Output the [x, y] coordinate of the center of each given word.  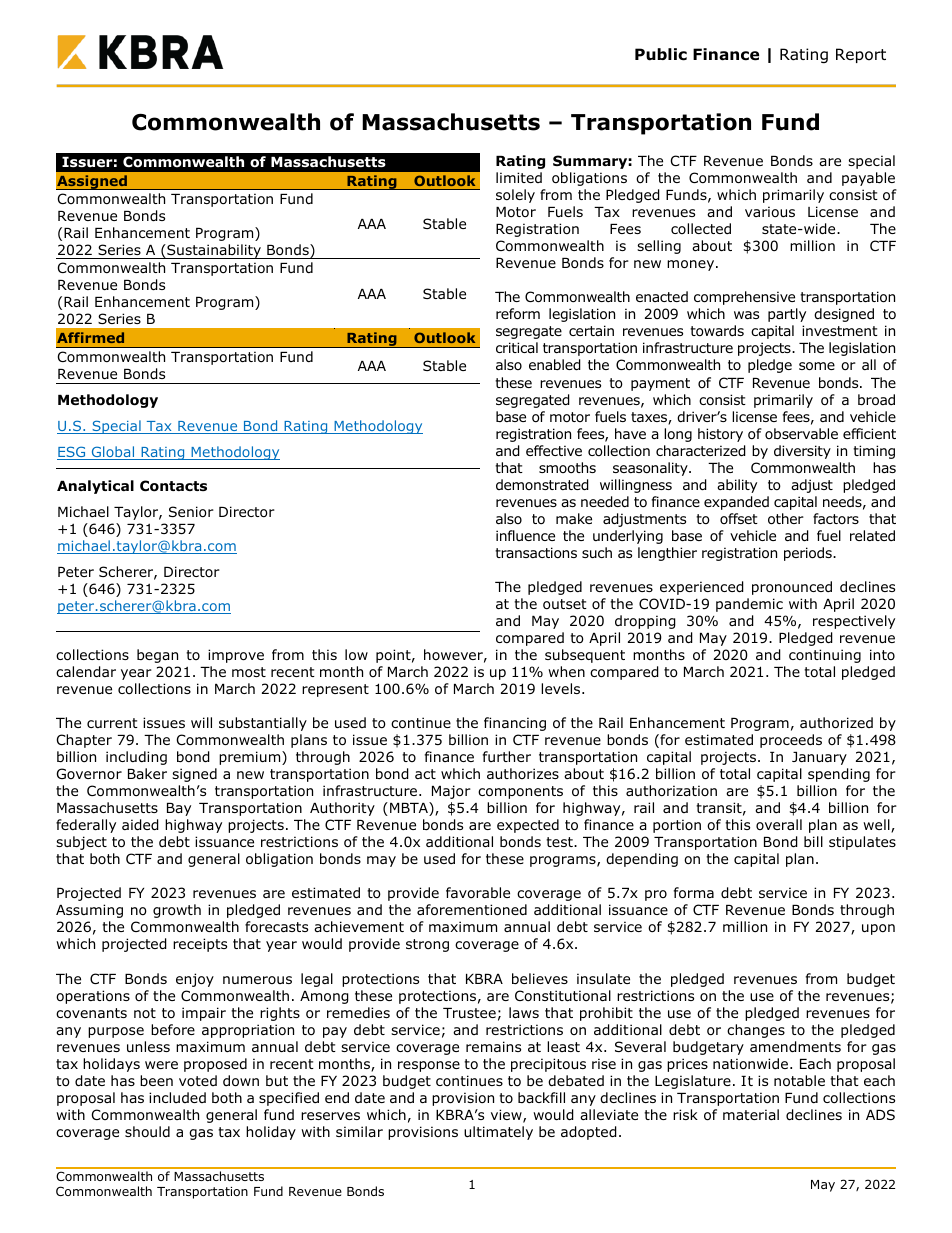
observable [801, 433]
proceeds [791, 741]
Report [861, 55]
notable [799, 1081]
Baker [147, 773]
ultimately [498, 1133]
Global [113, 453]
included [177, 1097]
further [507, 756]
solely [515, 196]
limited [519, 177]
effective [554, 450]
